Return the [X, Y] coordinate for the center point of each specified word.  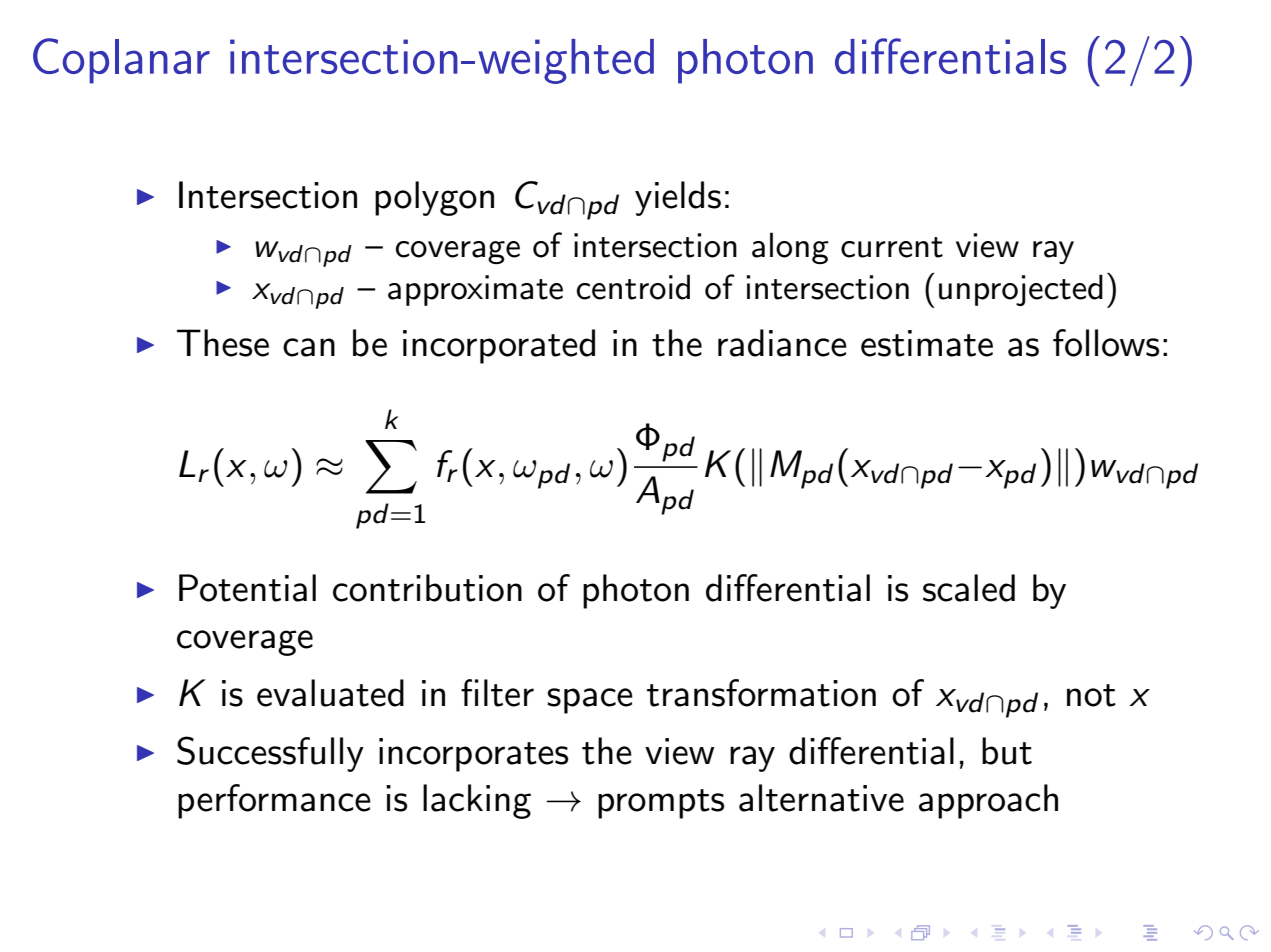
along [790, 248]
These [223, 343]
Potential [247, 588]
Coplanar [121, 61]
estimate [927, 343]
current [892, 247]
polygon [434, 198]
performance [274, 801]
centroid [633, 287]
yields [678, 198]
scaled [969, 588]
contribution [427, 588]
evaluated [330, 693]
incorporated [499, 346]
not [1091, 695]
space [590, 701]
